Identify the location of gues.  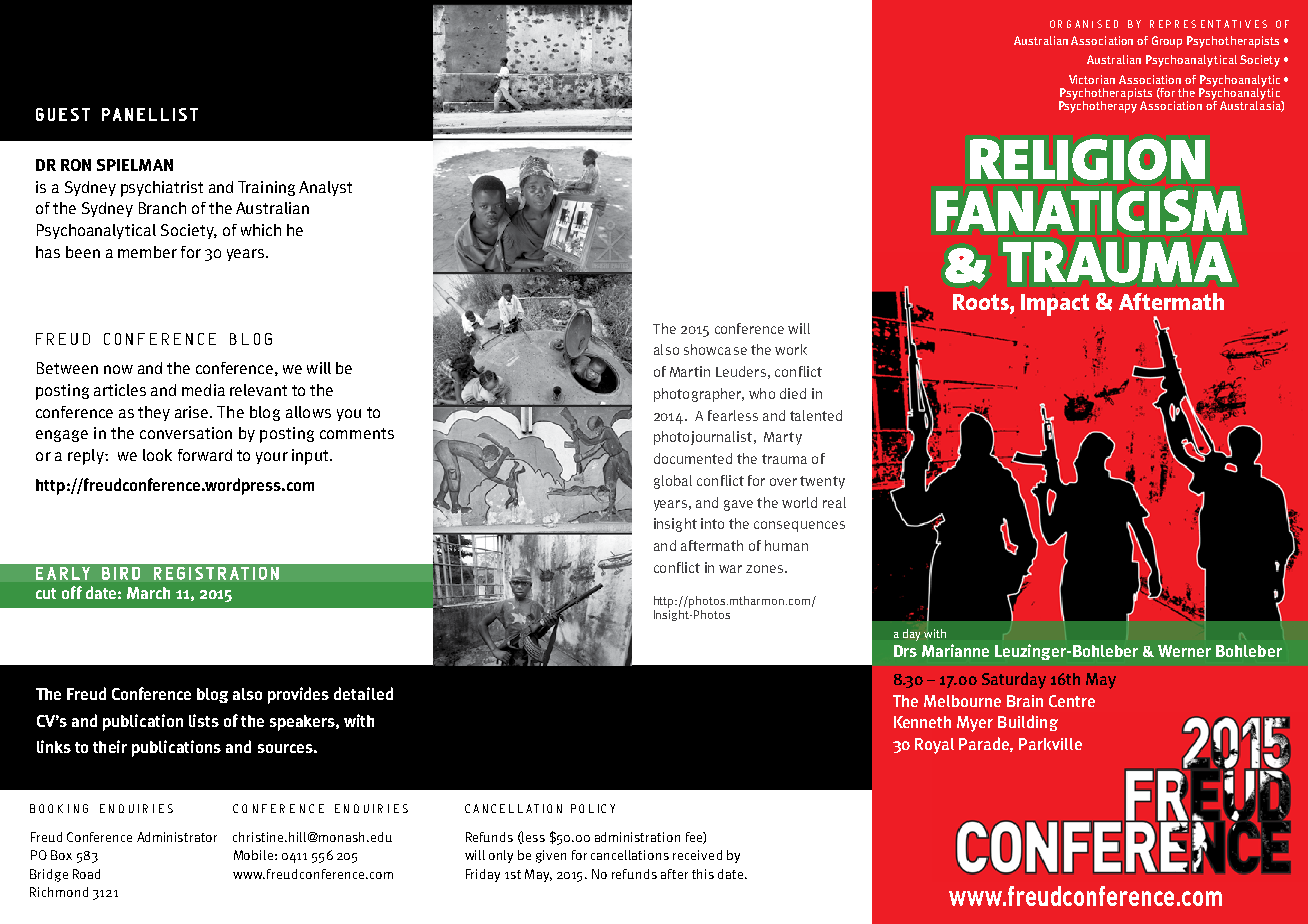
(57, 114).
